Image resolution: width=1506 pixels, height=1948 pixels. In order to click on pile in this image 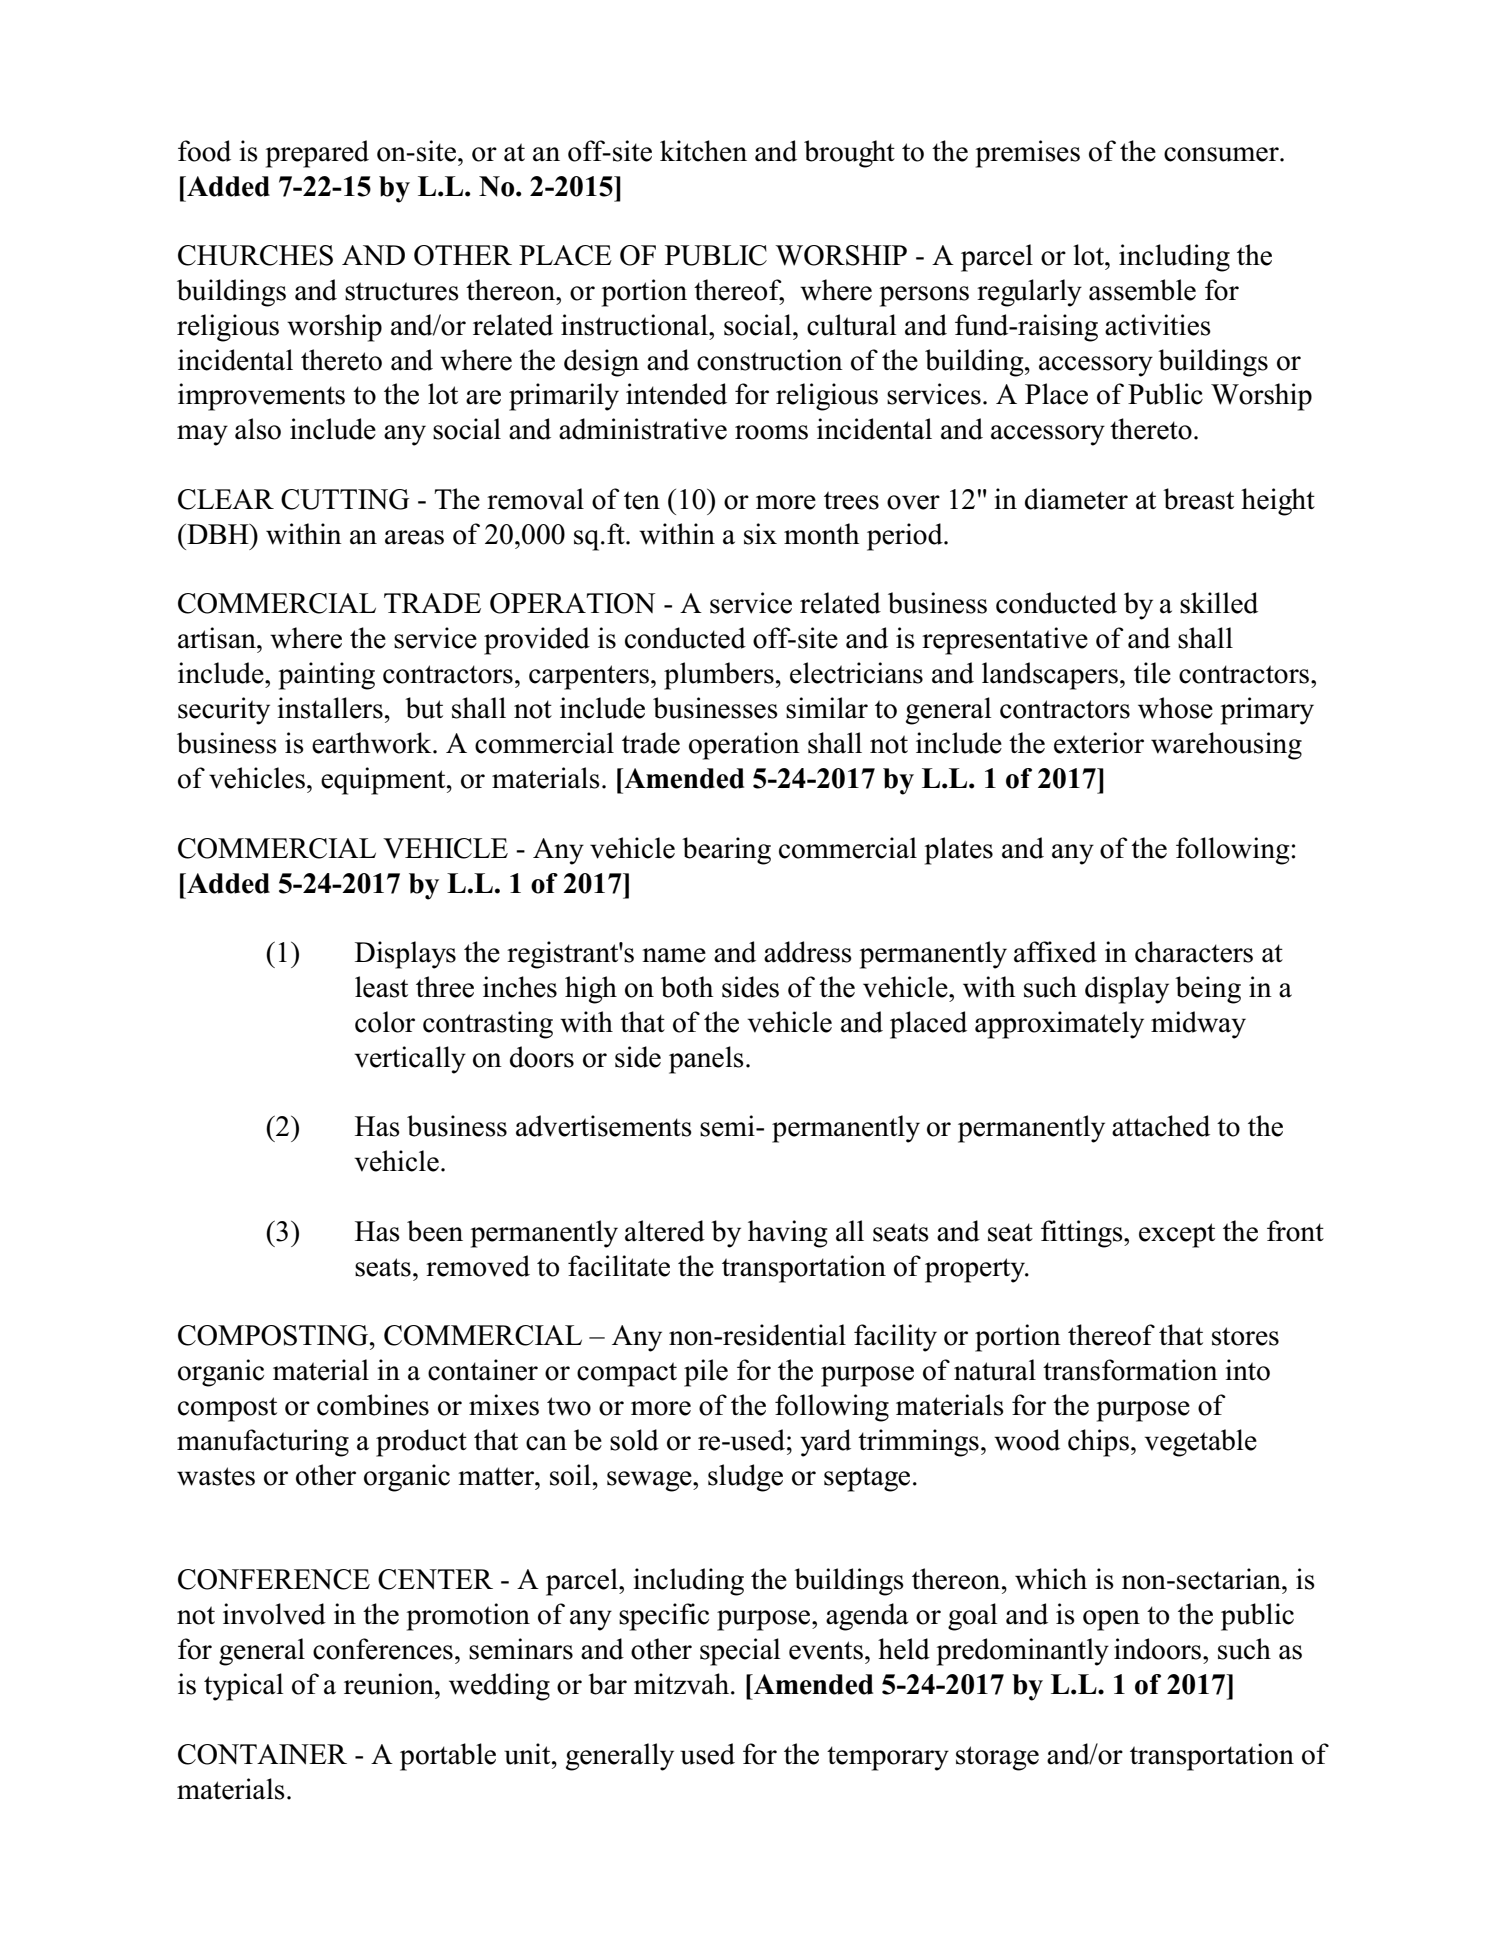, I will do `click(706, 1373)`.
